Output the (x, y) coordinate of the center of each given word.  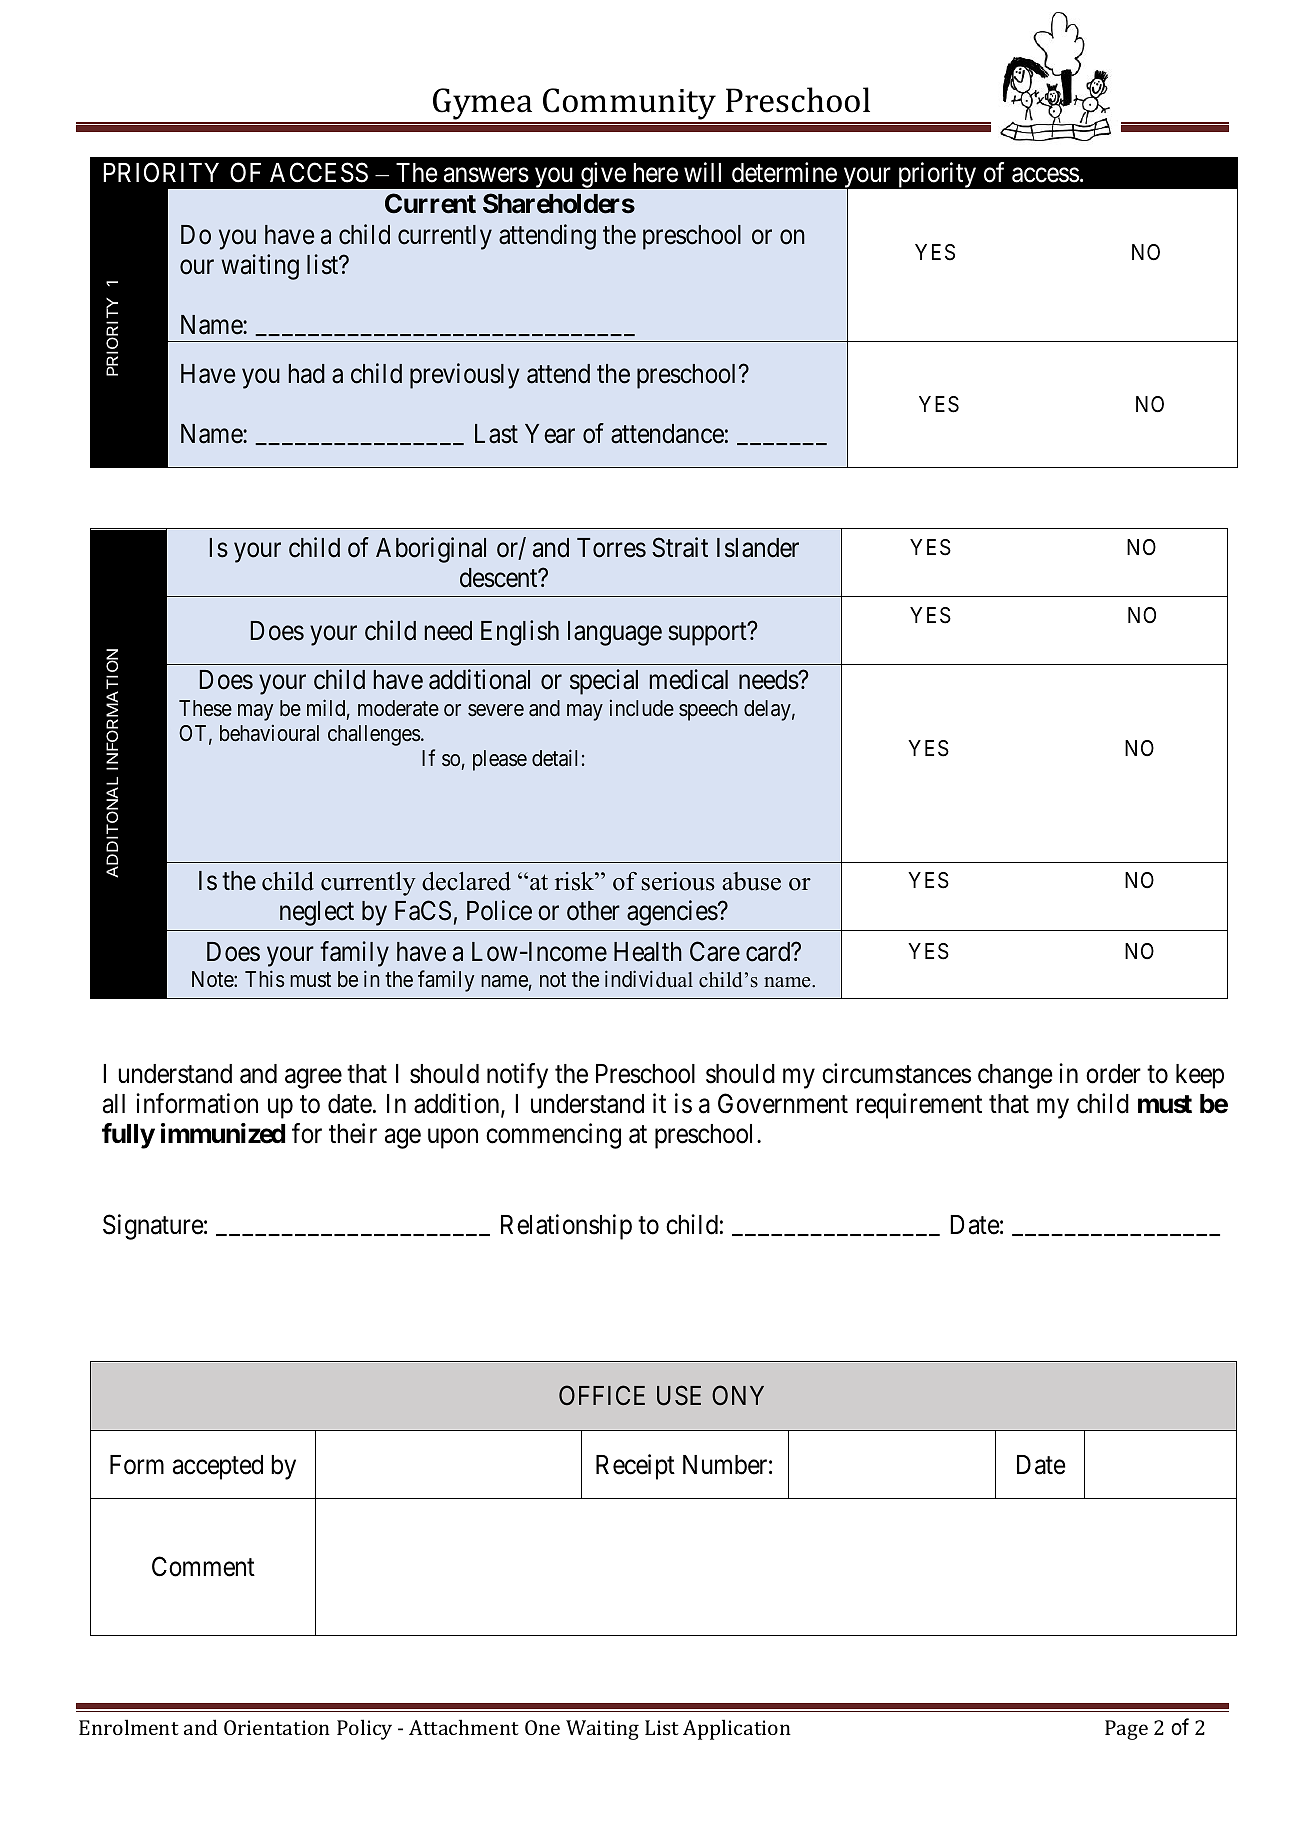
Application (737, 1729)
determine (784, 172)
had (307, 374)
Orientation (277, 1727)
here (655, 173)
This (265, 978)
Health (648, 952)
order (1113, 1074)
